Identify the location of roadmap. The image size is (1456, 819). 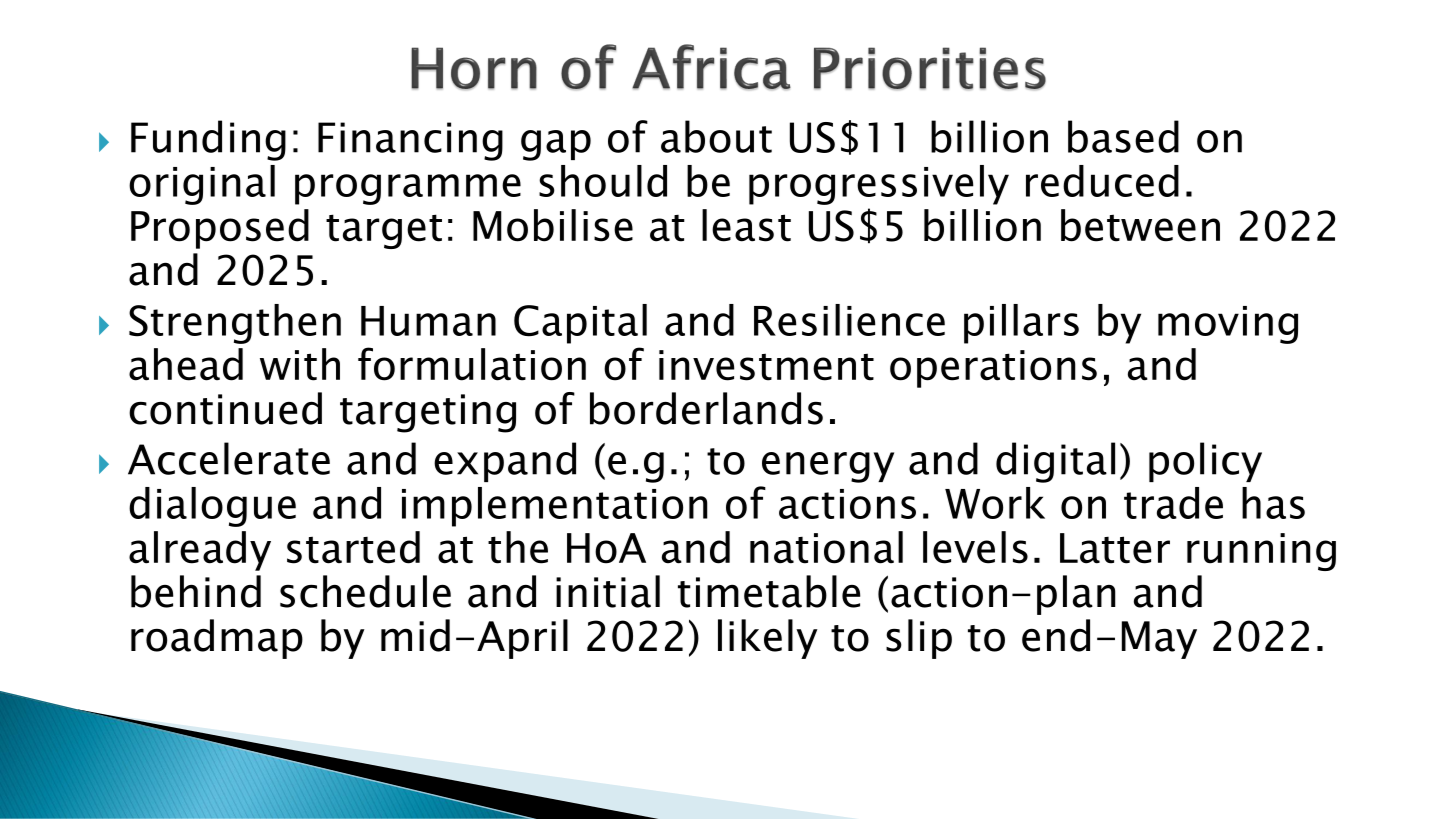
(217, 639).
